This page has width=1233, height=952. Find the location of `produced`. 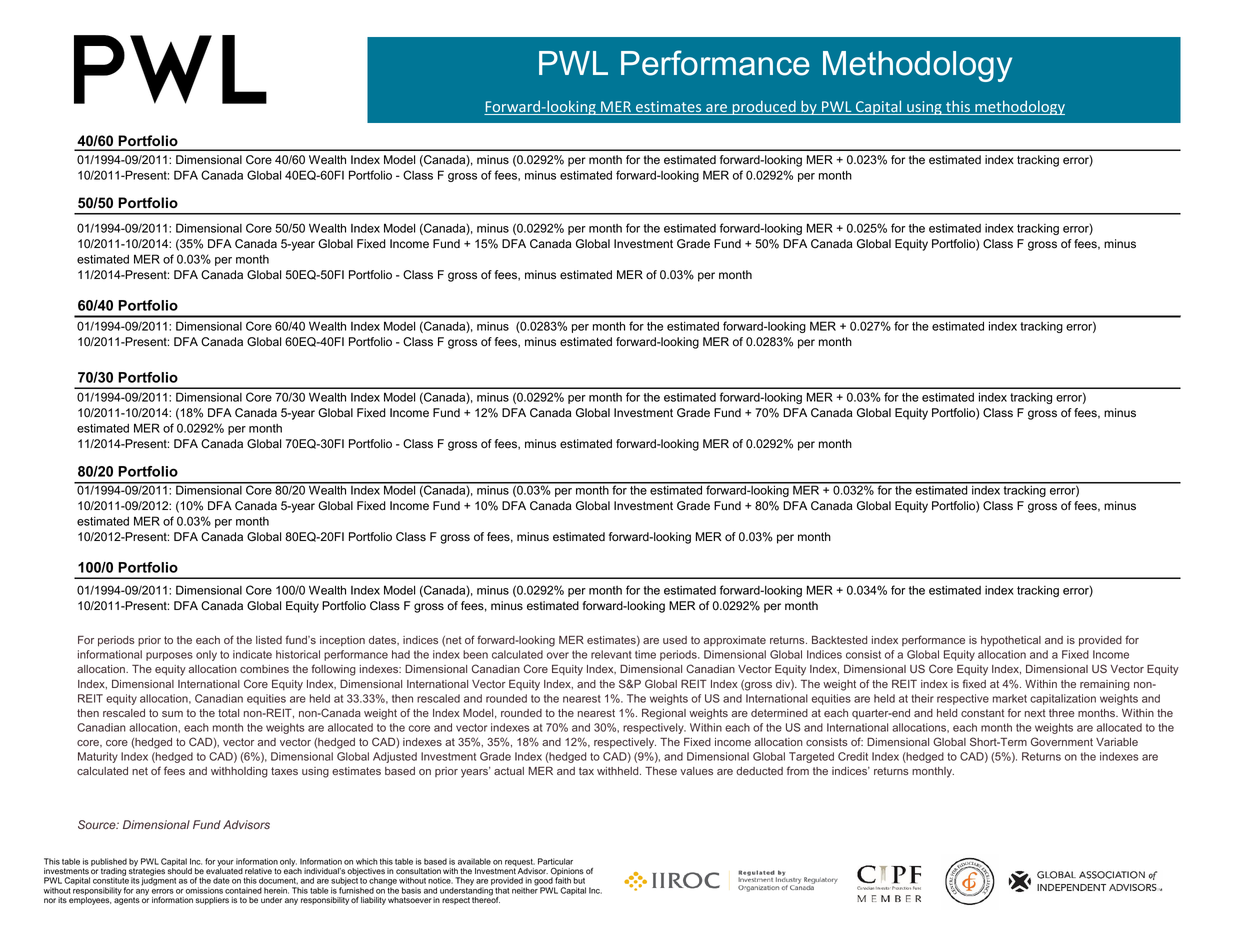

produced is located at coordinates (764, 107).
